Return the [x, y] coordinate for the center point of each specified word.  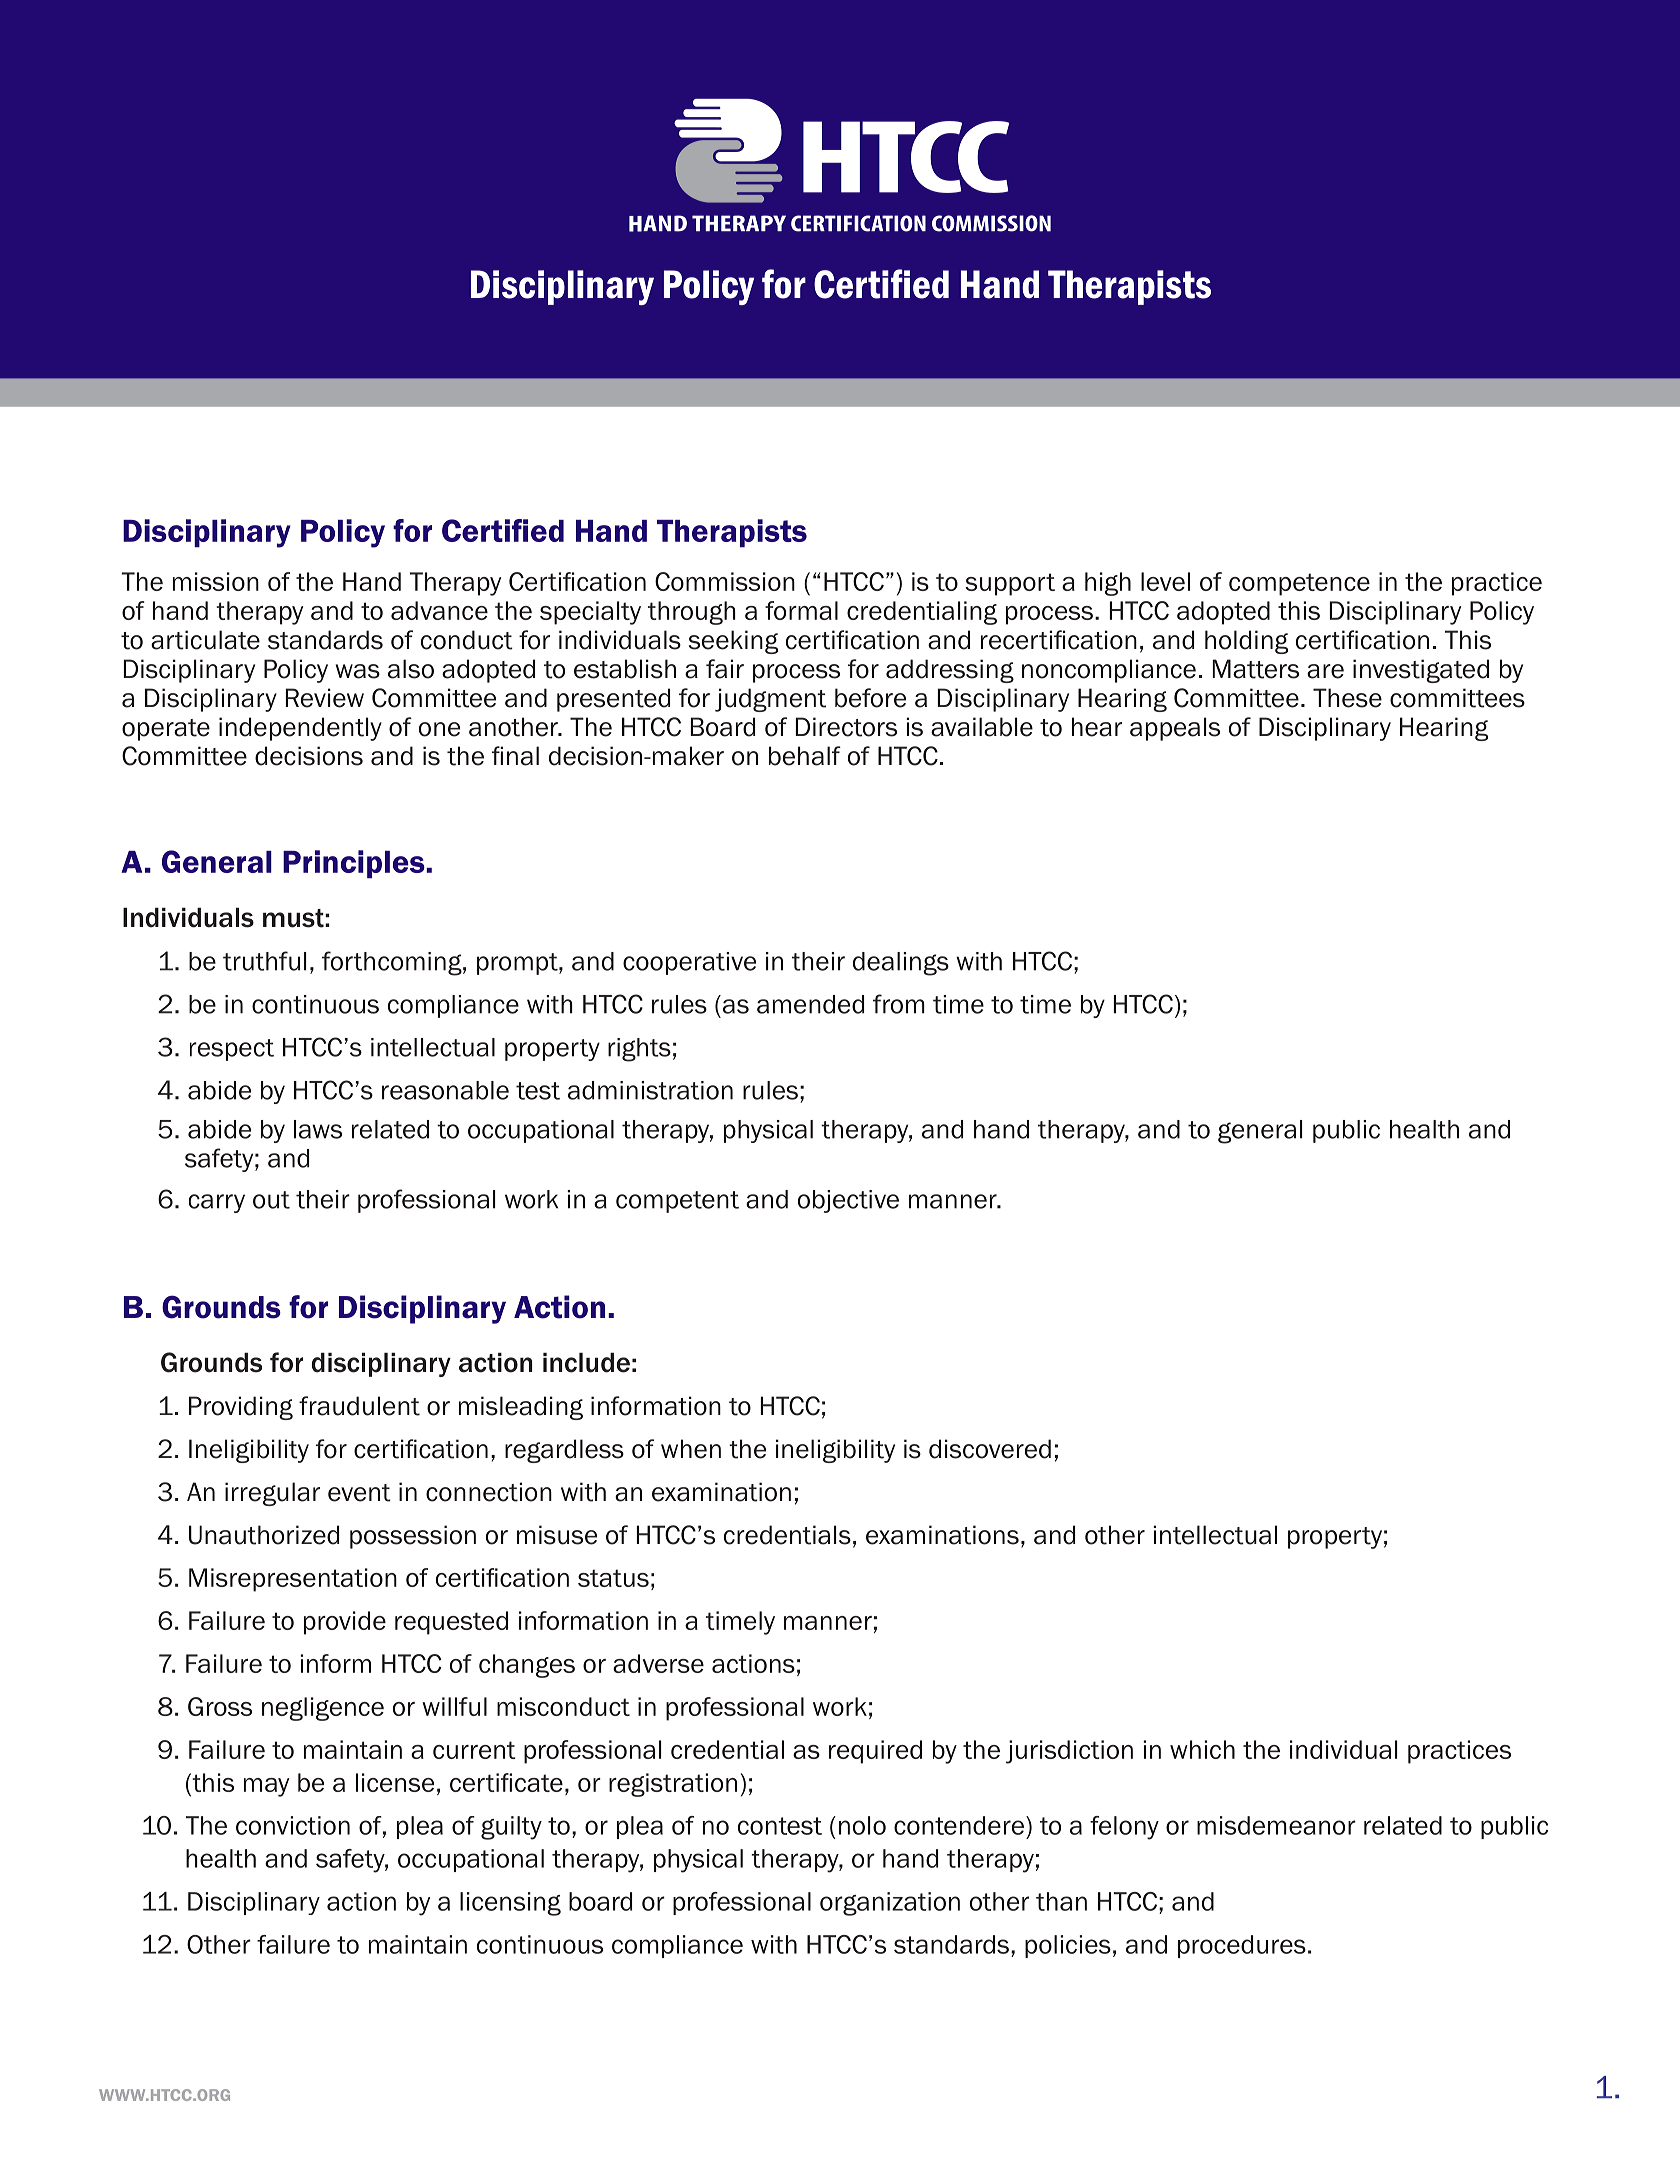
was [358, 671]
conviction [293, 1825]
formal [801, 610]
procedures [1242, 1946]
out [271, 1200]
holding [1246, 642]
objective [848, 1201]
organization [890, 1904]
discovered [990, 1449]
